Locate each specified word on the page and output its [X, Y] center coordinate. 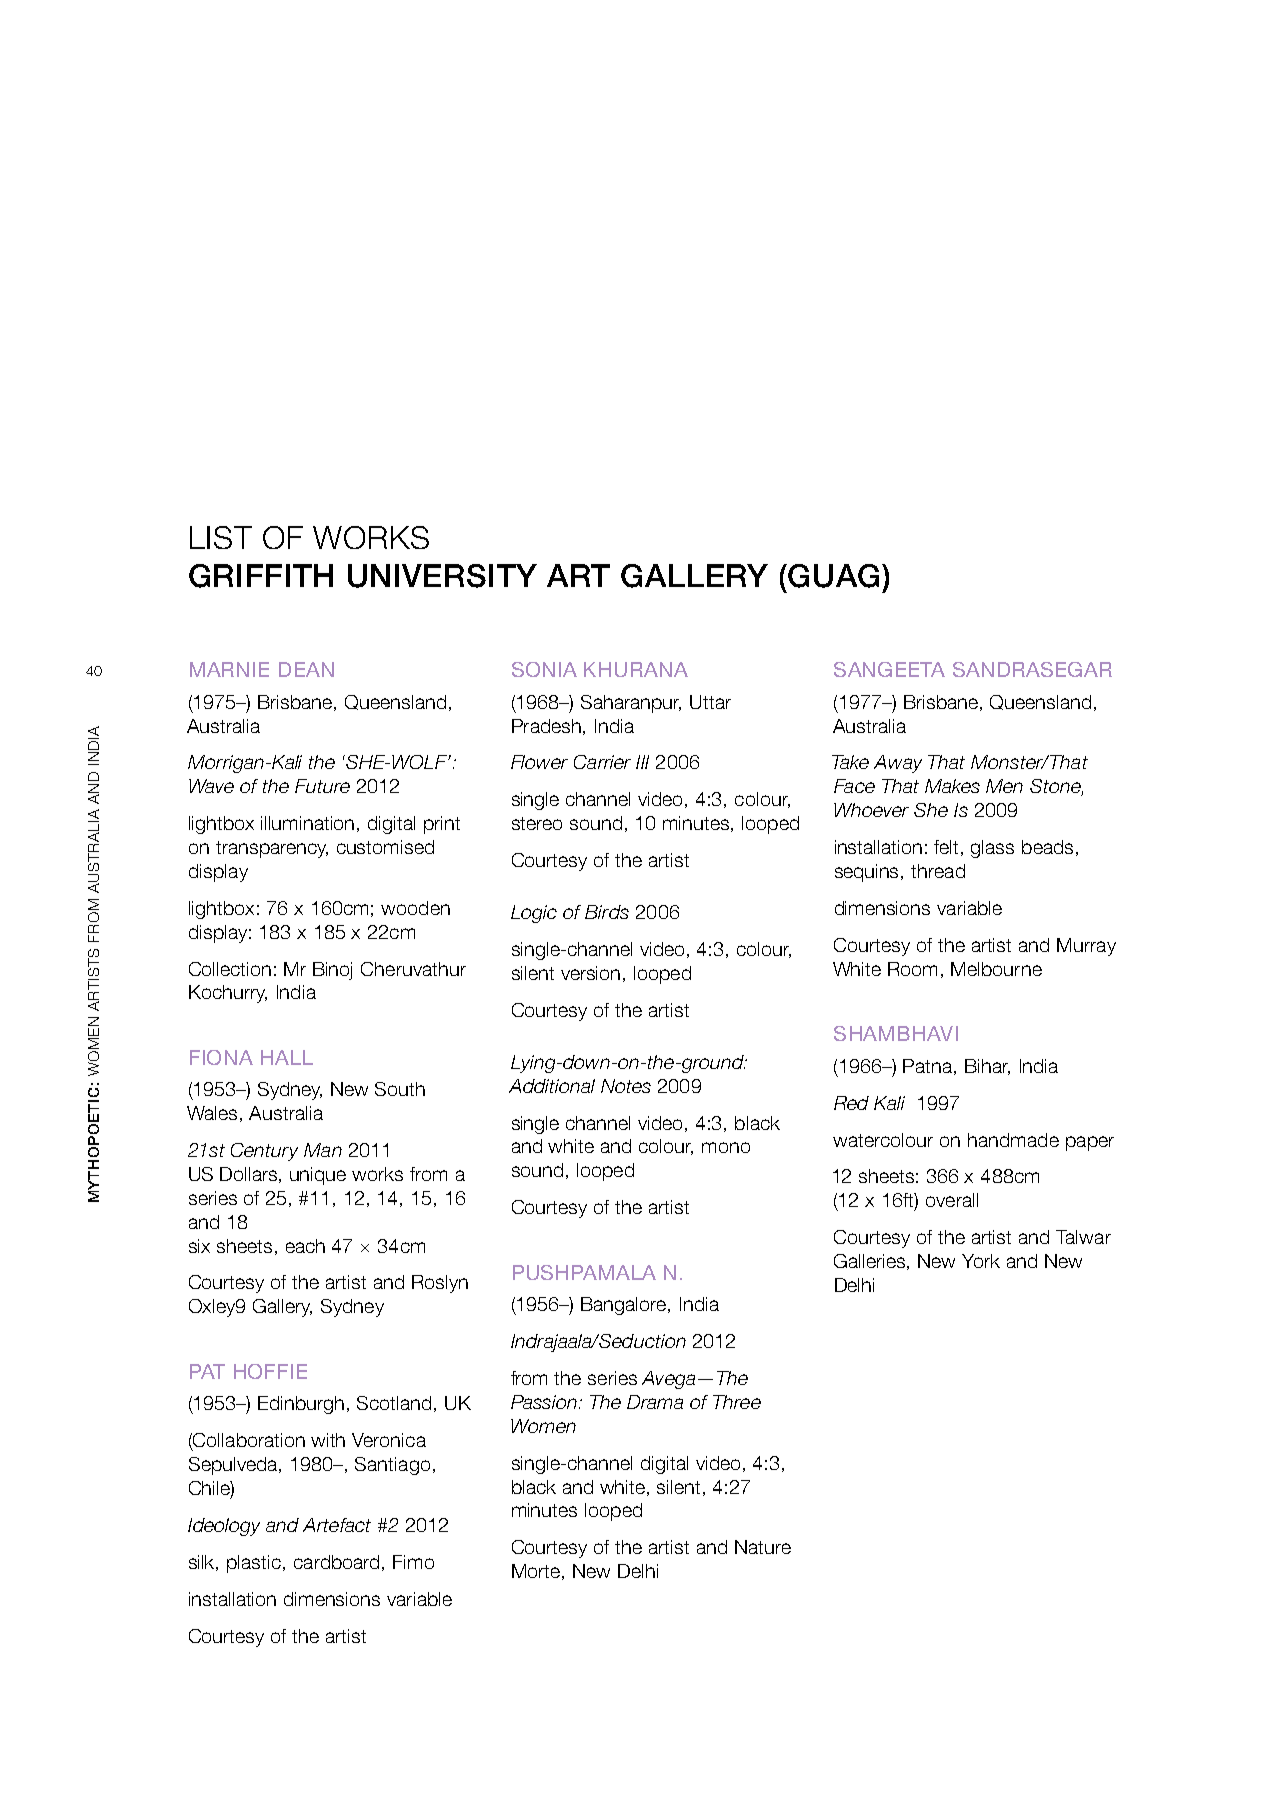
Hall [287, 1057]
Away [898, 764]
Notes [626, 1086]
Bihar [987, 1067]
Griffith [261, 576]
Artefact [337, 1525]
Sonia [544, 669]
